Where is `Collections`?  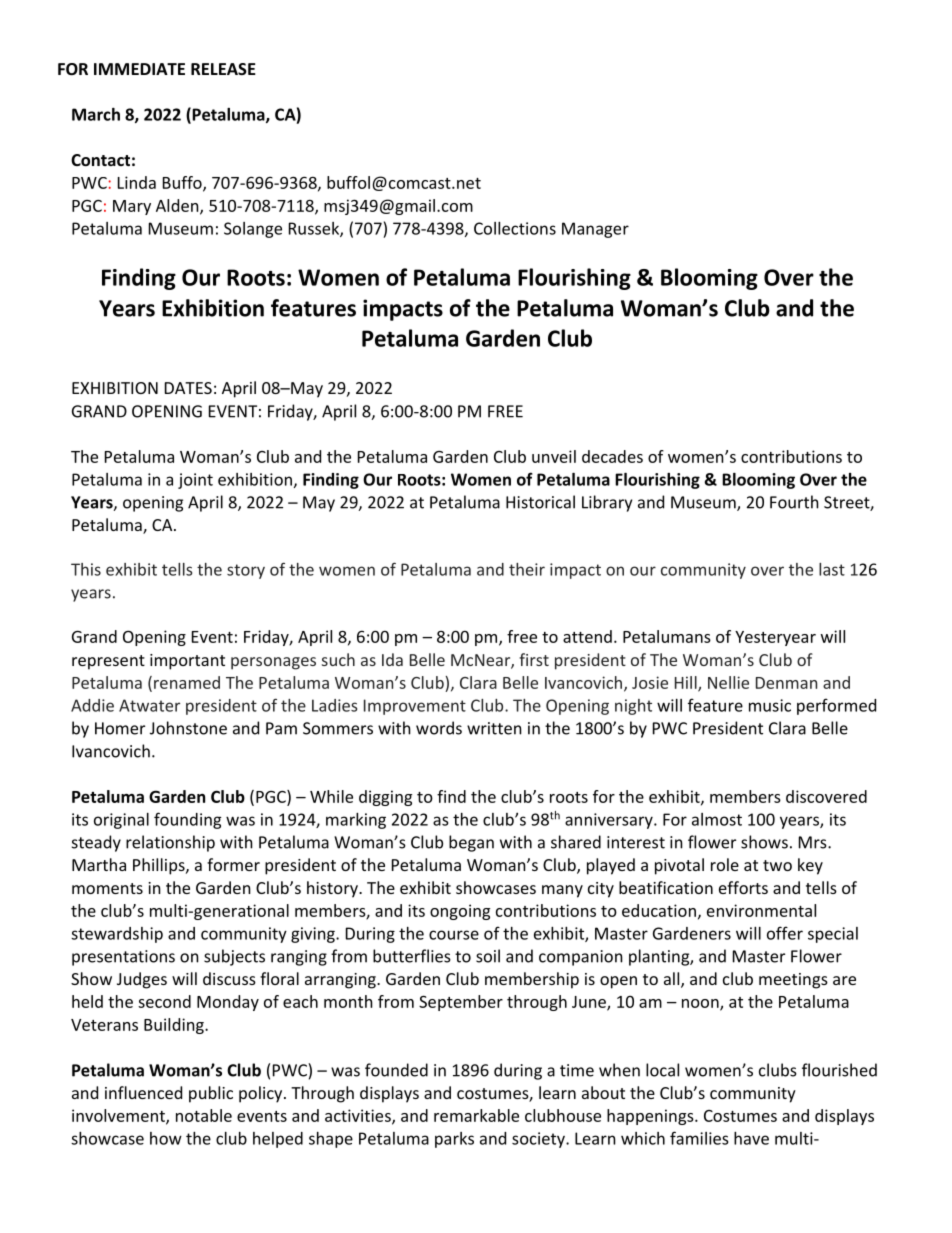
Collections is located at coordinates (515, 228).
